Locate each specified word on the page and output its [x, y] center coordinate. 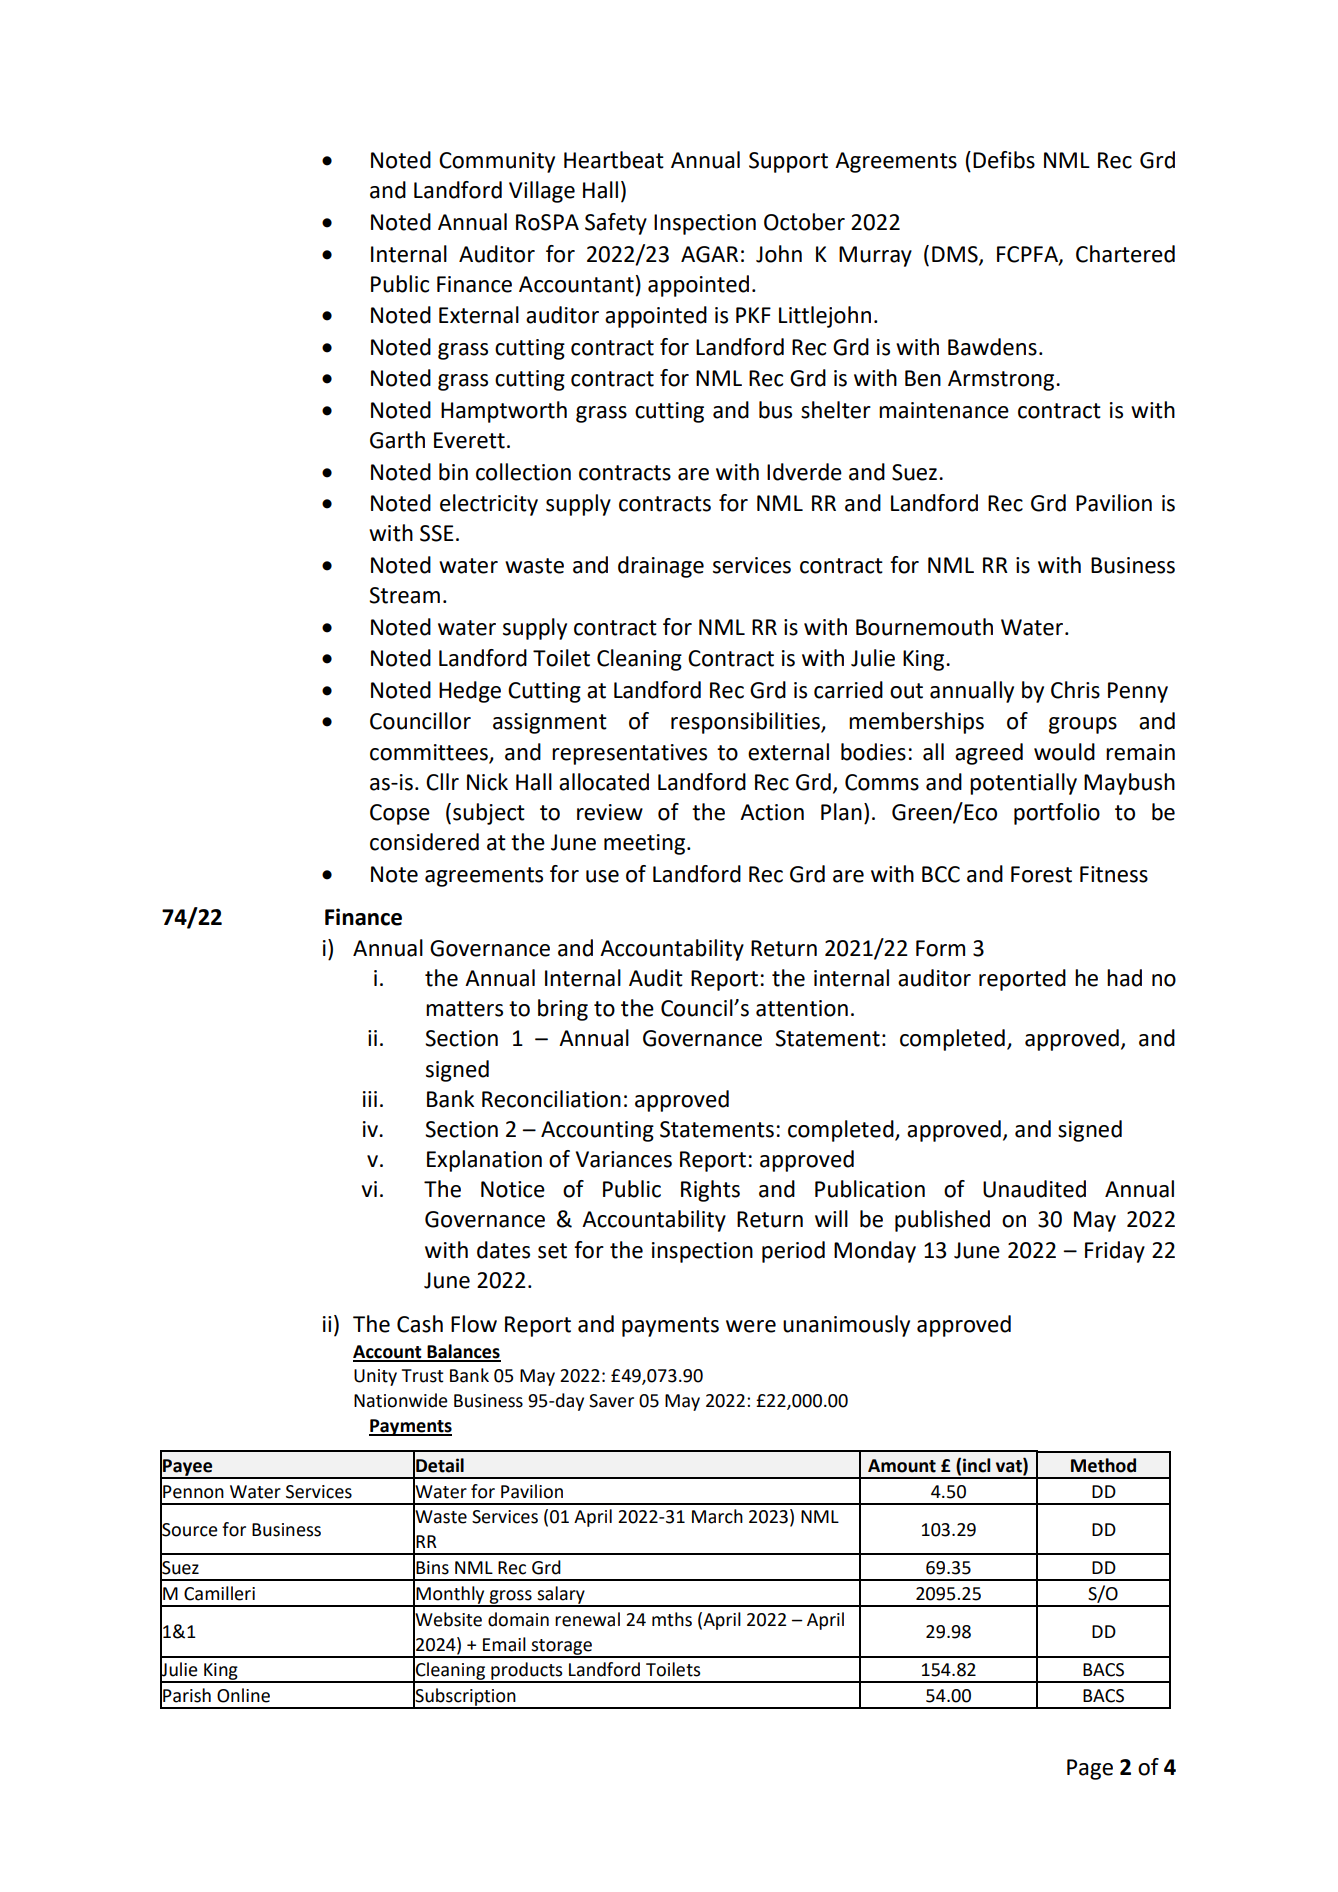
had [1124, 978]
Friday [1115, 1252]
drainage [661, 567]
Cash [420, 1324]
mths [672, 1619]
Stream [404, 595]
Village [542, 192]
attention [802, 1008]
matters [464, 1009]
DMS [956, 255]
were [751, 1326]
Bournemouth [924, 627]
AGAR [709, 254]
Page [1090, 1769]
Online [243, 1695]
